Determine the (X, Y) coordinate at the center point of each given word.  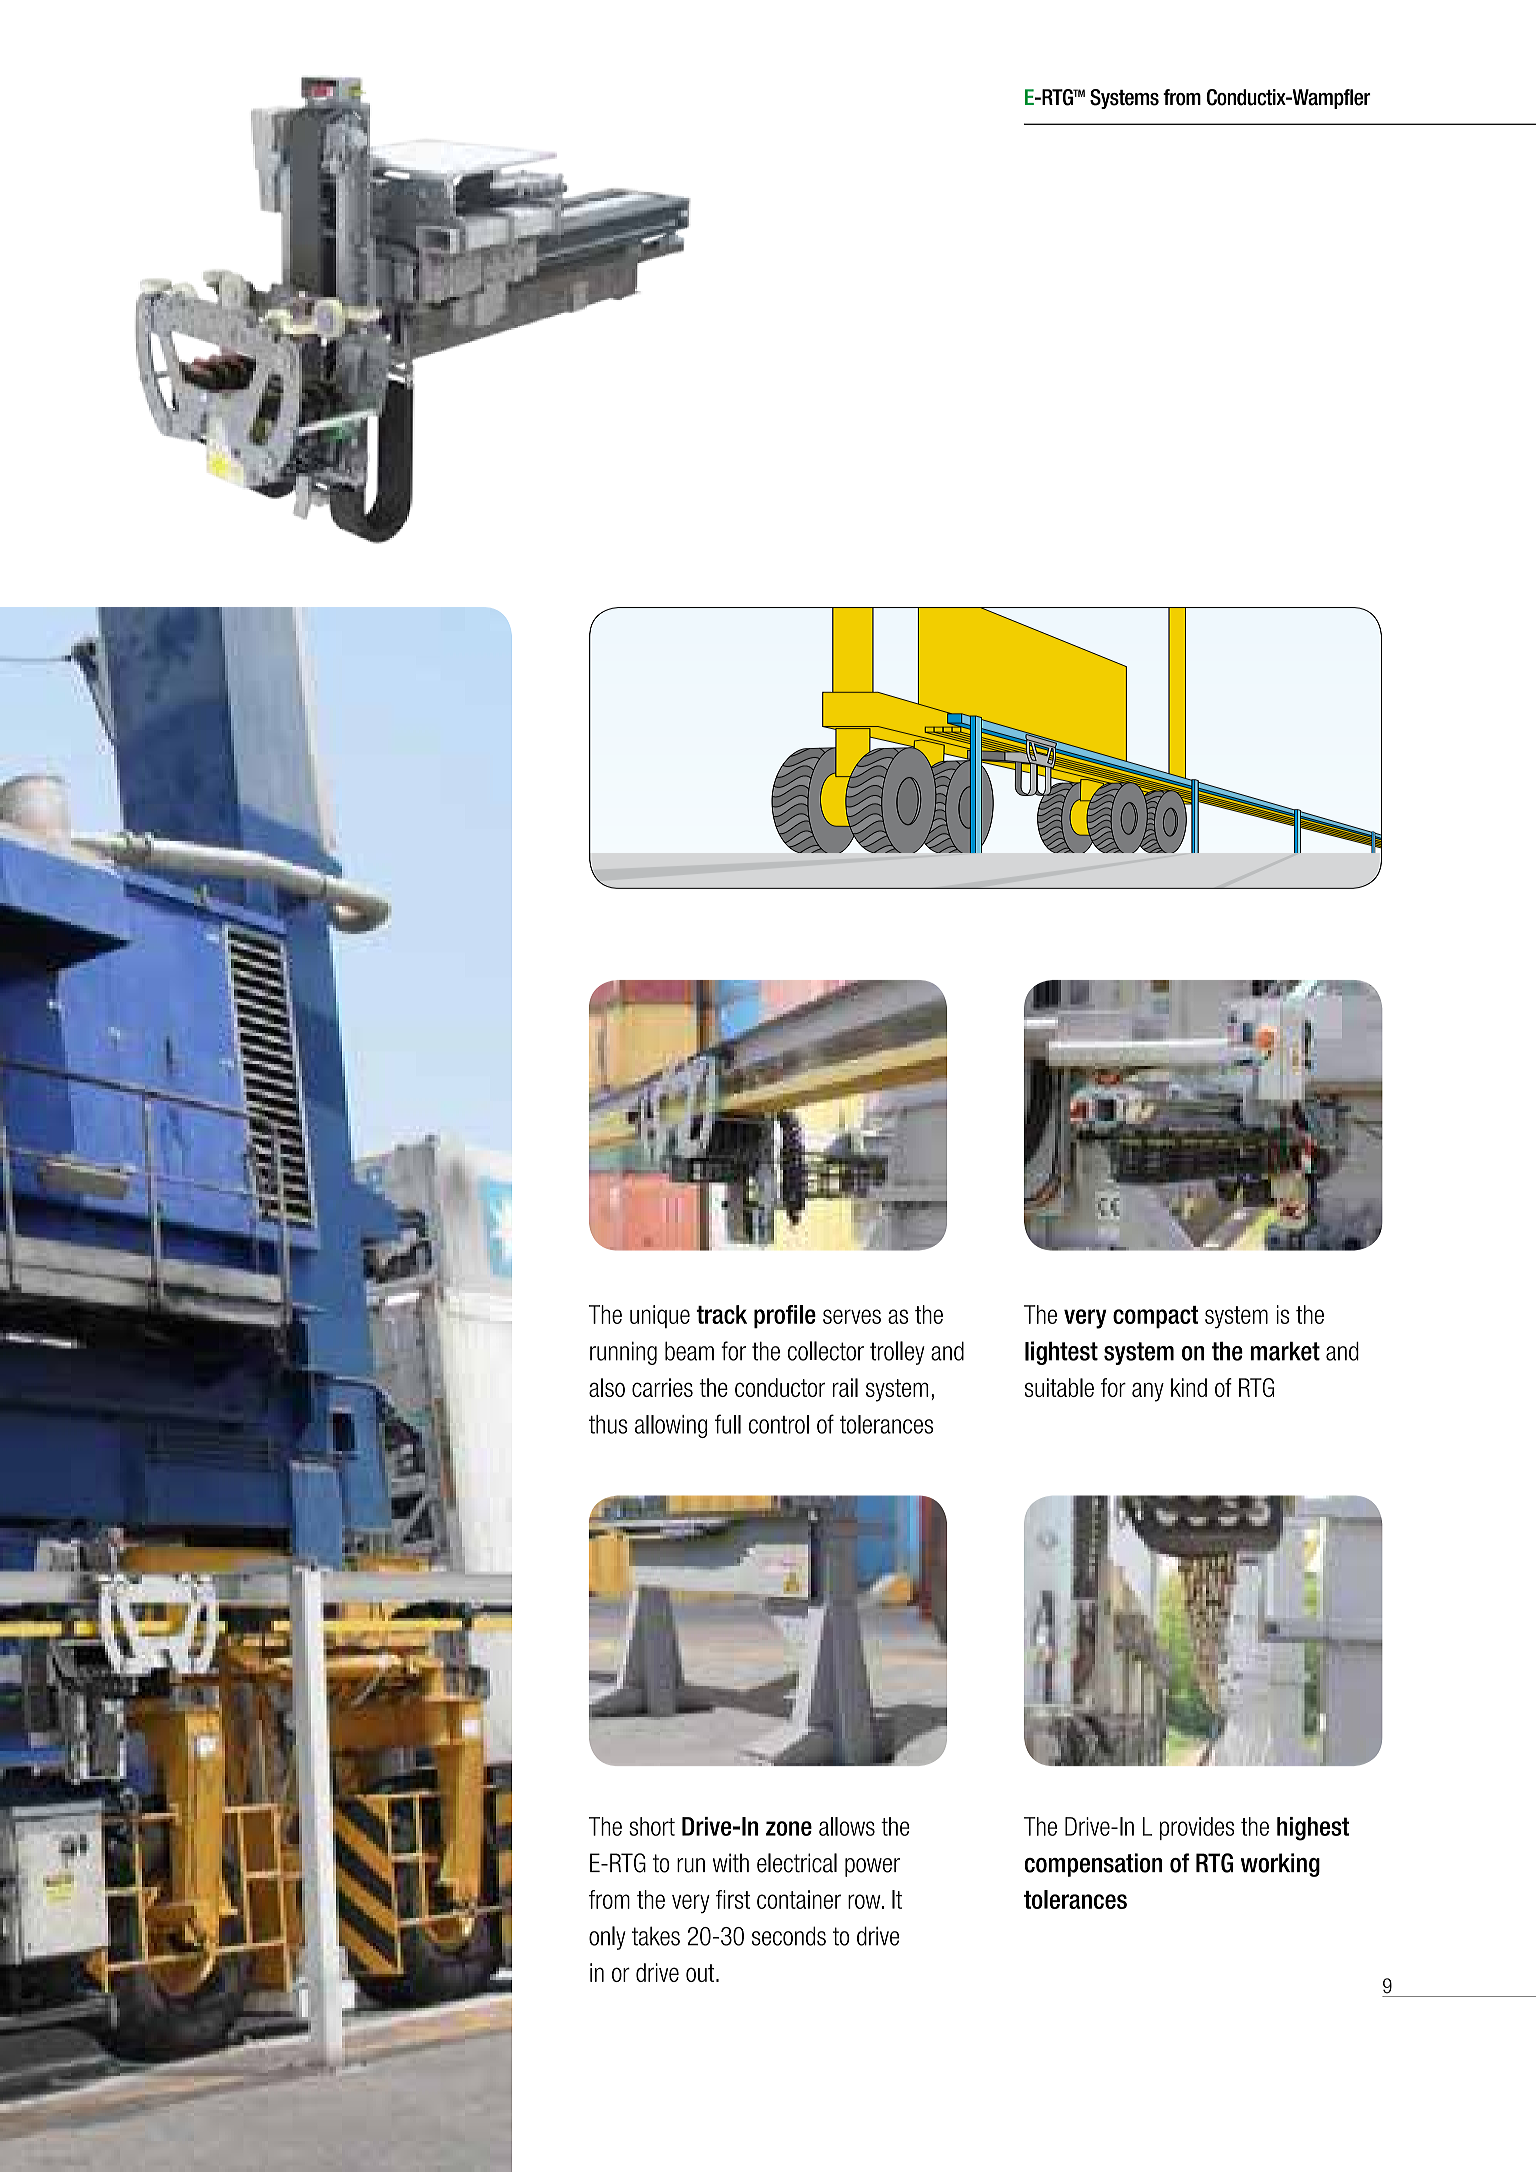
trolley (897, 1353)
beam (689, 1351)
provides (1197, 1828)
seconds (789, 1936)
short (652, 1826)
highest (1313, 1829)
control (779, 1424)
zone (789, 1828)
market (1285, 1351)
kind (1189, 1387)
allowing (671, 1426)
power (872, 1867)
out (701, 1973)
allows (847, 1826)
